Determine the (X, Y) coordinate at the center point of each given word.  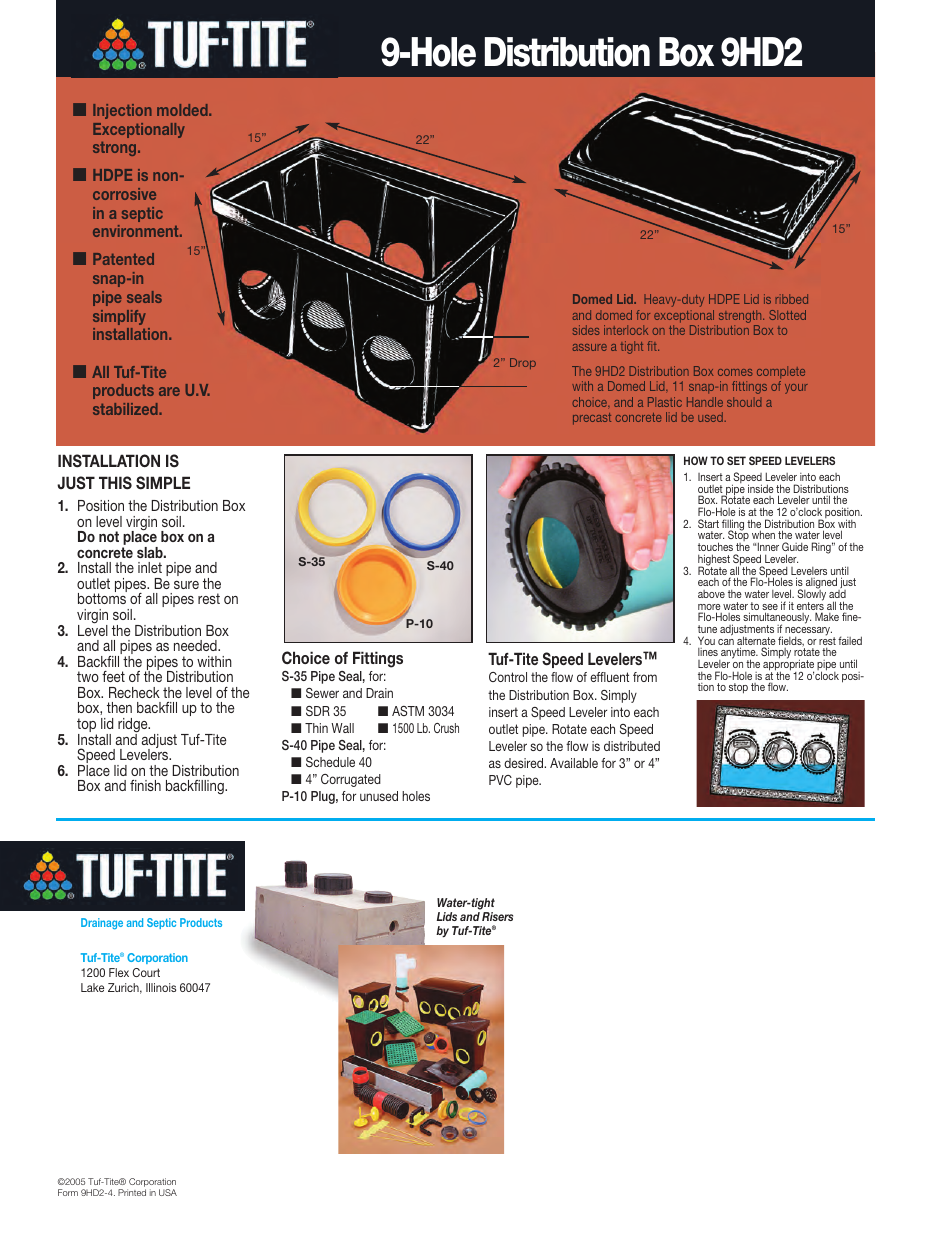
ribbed (792, 299)
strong (116, 149)
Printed (132, 1192)
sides (586, 330)
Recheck (134, 692)
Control (508, 677)
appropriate (788, 665)
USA (168, 1192)
